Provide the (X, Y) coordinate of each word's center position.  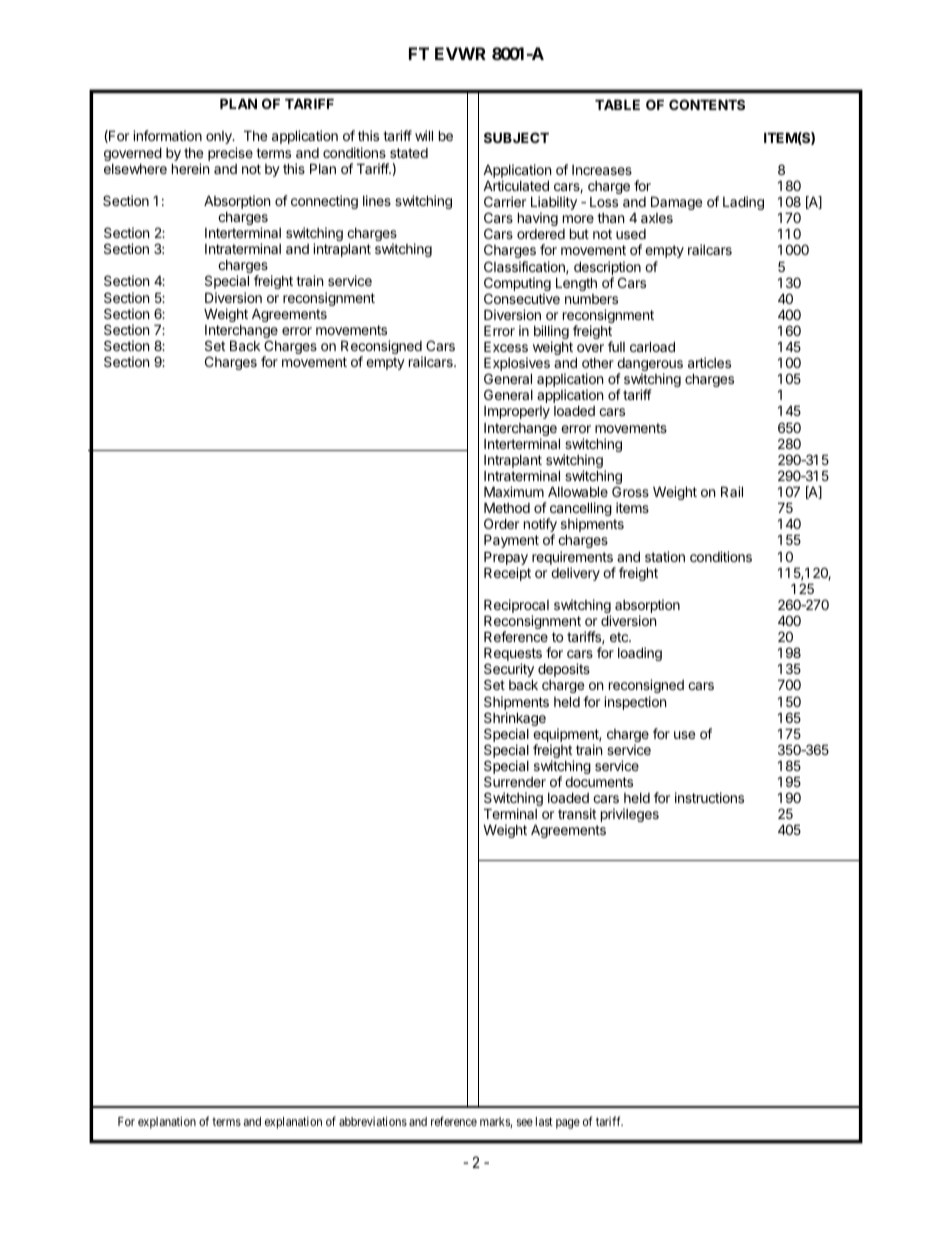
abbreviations (373, 1121)
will (424, 135)
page (568, 1124)
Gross (630, 491)
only (220, 137)
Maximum (514, 491)
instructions (709, 797)
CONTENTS (707, 104)
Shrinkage (515, 720)
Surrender (515, 781)
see (525, 1122)
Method (507, 507)
